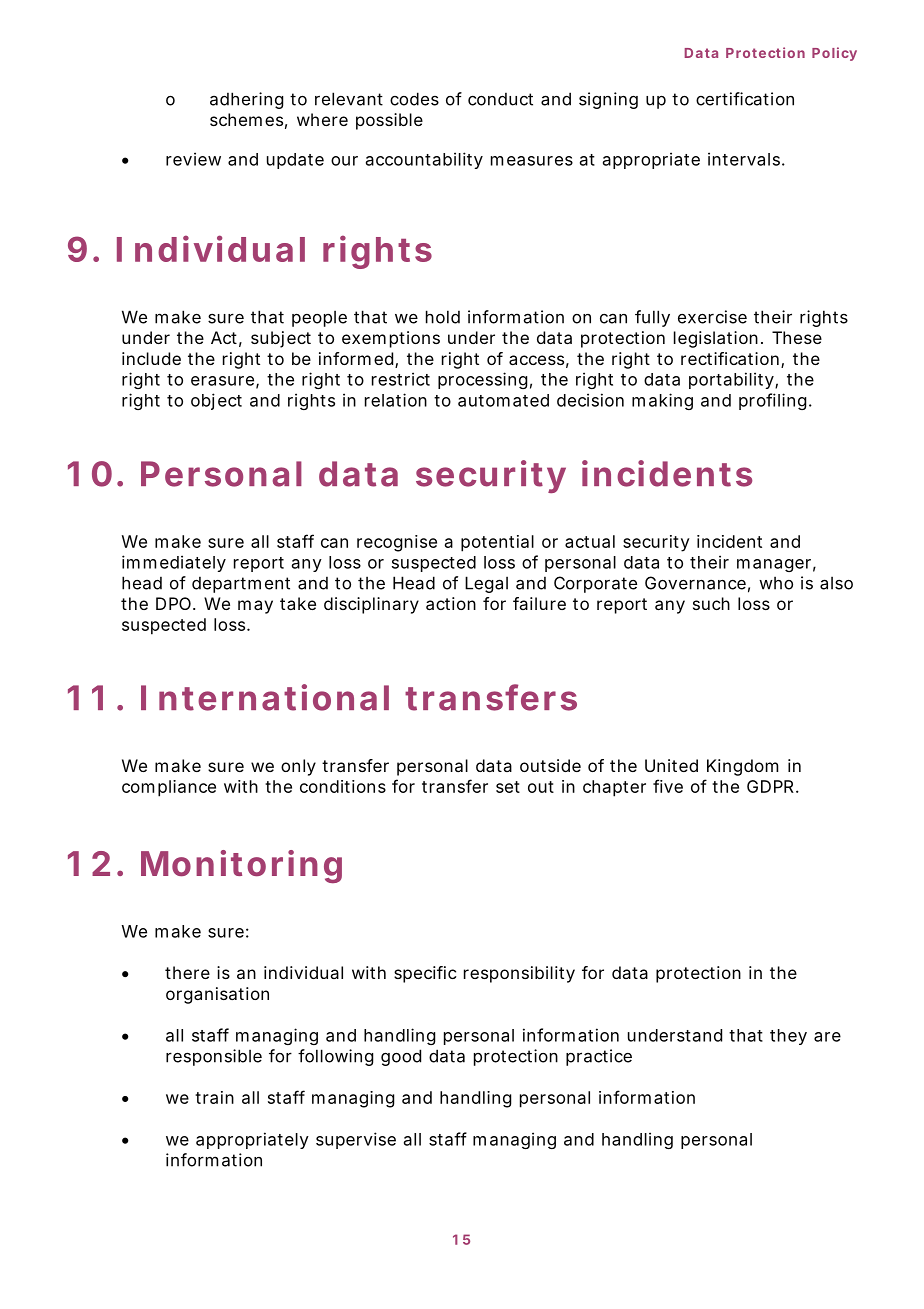 The image size is (924, 1309). I want to click on train, so click(214, 1097).
